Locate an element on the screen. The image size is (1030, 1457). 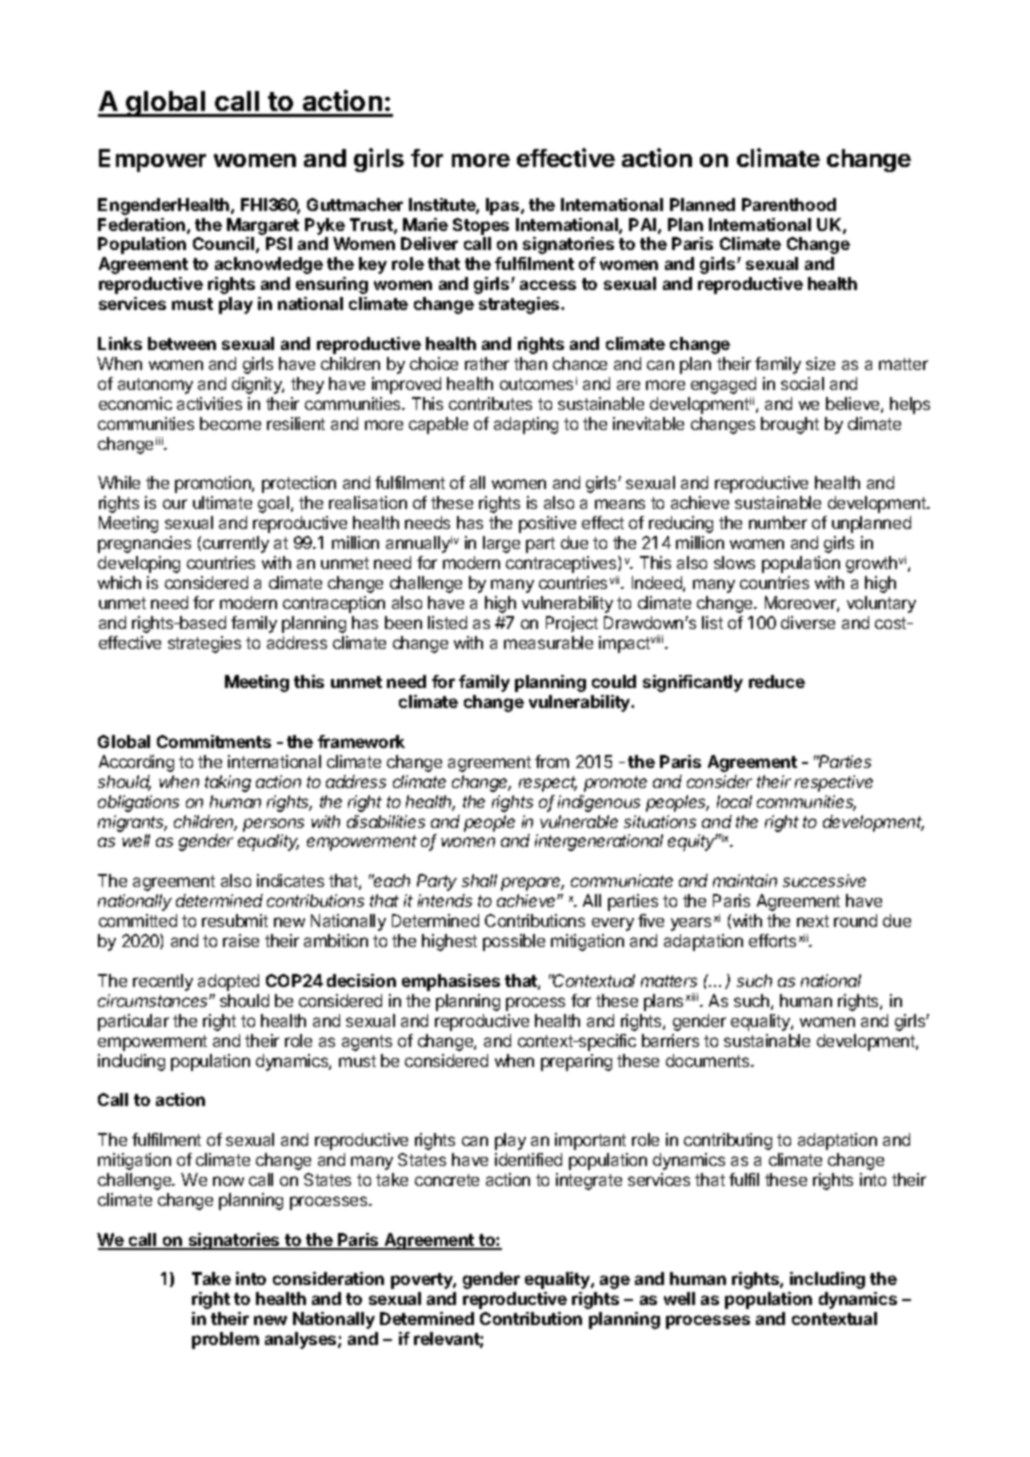
from is located at coordinates (552, 761).
